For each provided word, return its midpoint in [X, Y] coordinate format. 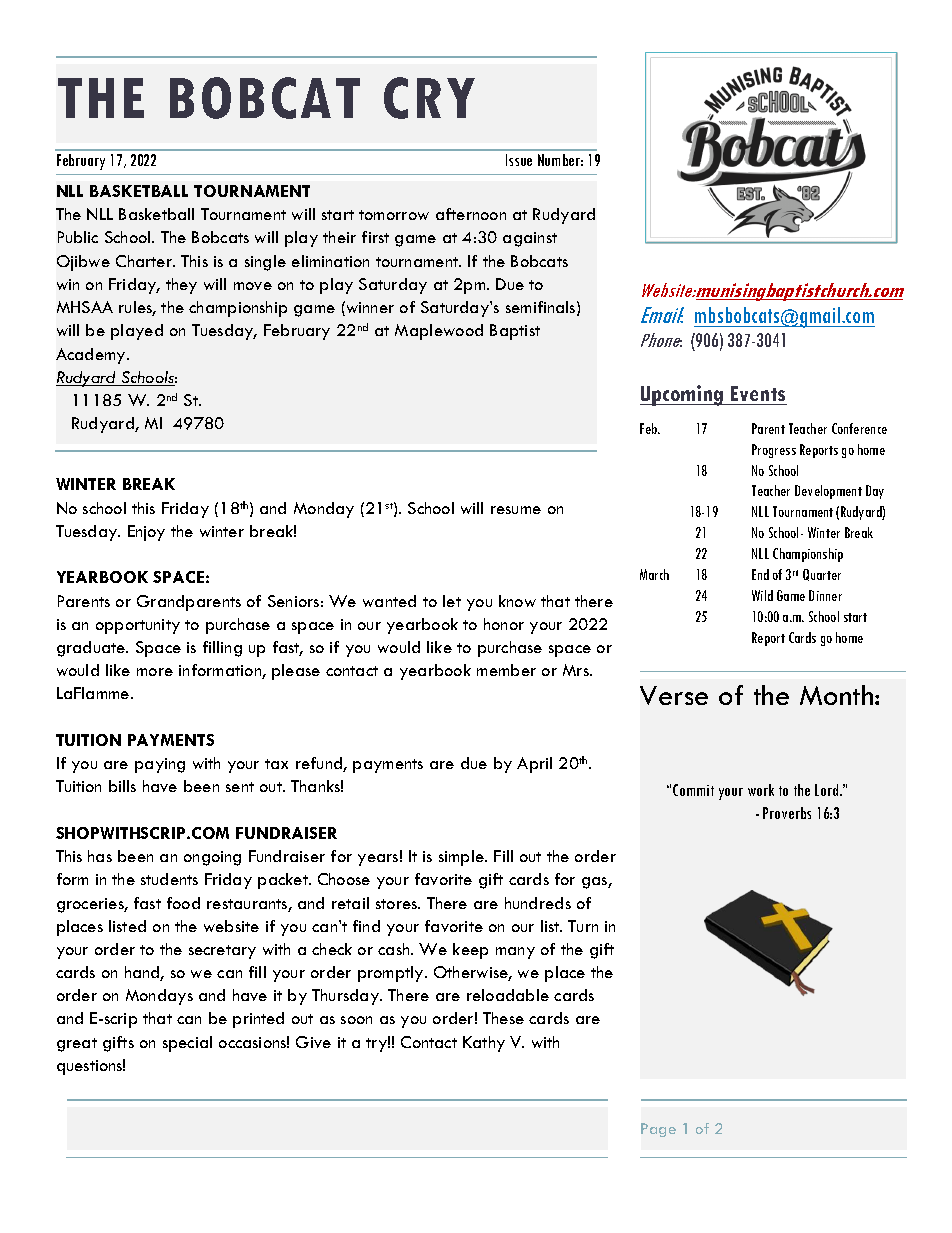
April [534, 765]
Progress [774, 451]
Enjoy [146, 533]
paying [160, 765]
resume [516, 510]
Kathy [484, 1044]
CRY [429, 98]
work [761, 790]
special [187, 1044]
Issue [519, 160]
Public [78, 237]
